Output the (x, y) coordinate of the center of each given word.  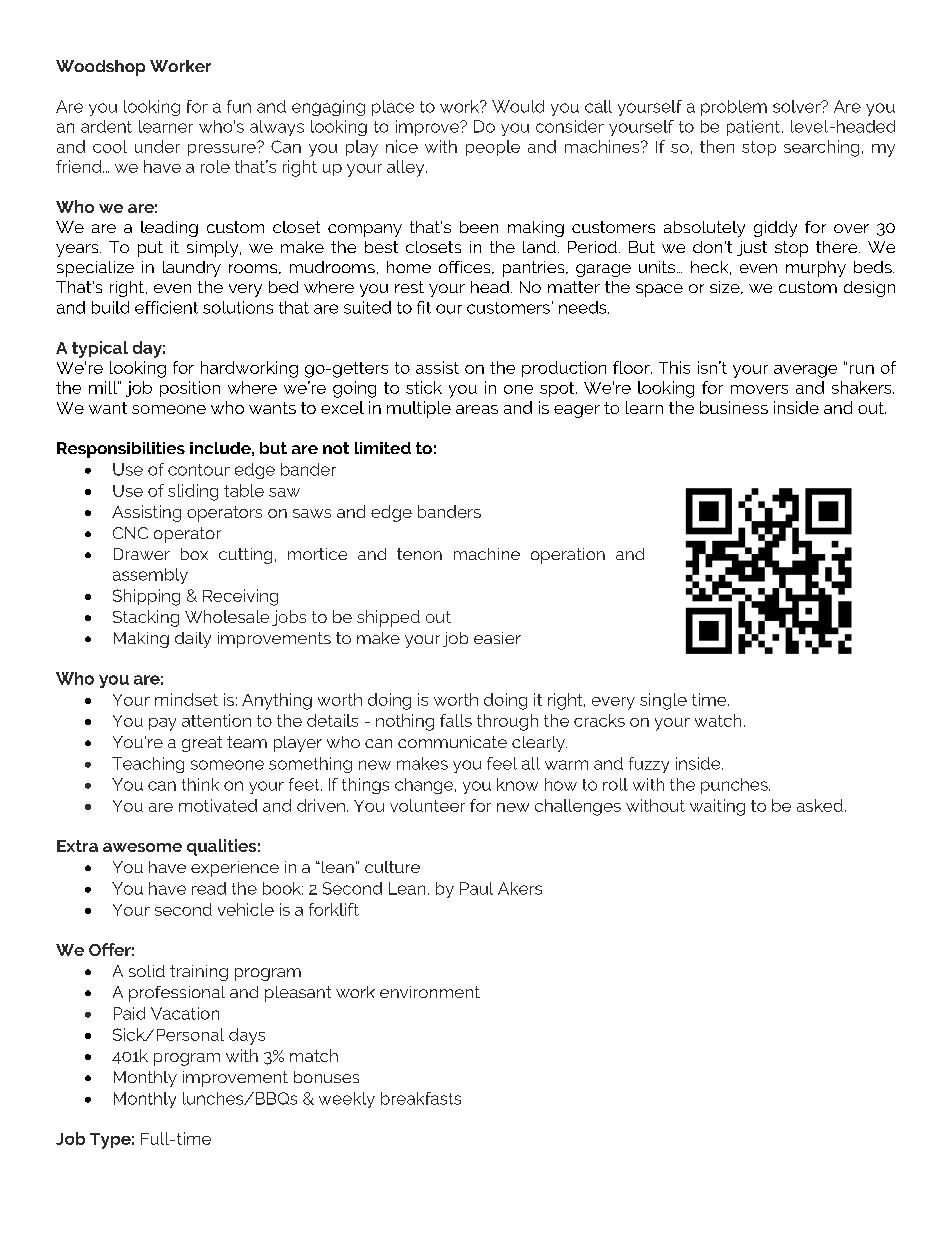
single (663, 701)
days (247, 1036)
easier (497, 638)
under (157, 146)
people (493, 148)
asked (820, 805)
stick (424, 387)
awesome (142, 847)
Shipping (146, 597)
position (190, 389)
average (805, 371)
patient (755, 128)
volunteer (427, 805)
